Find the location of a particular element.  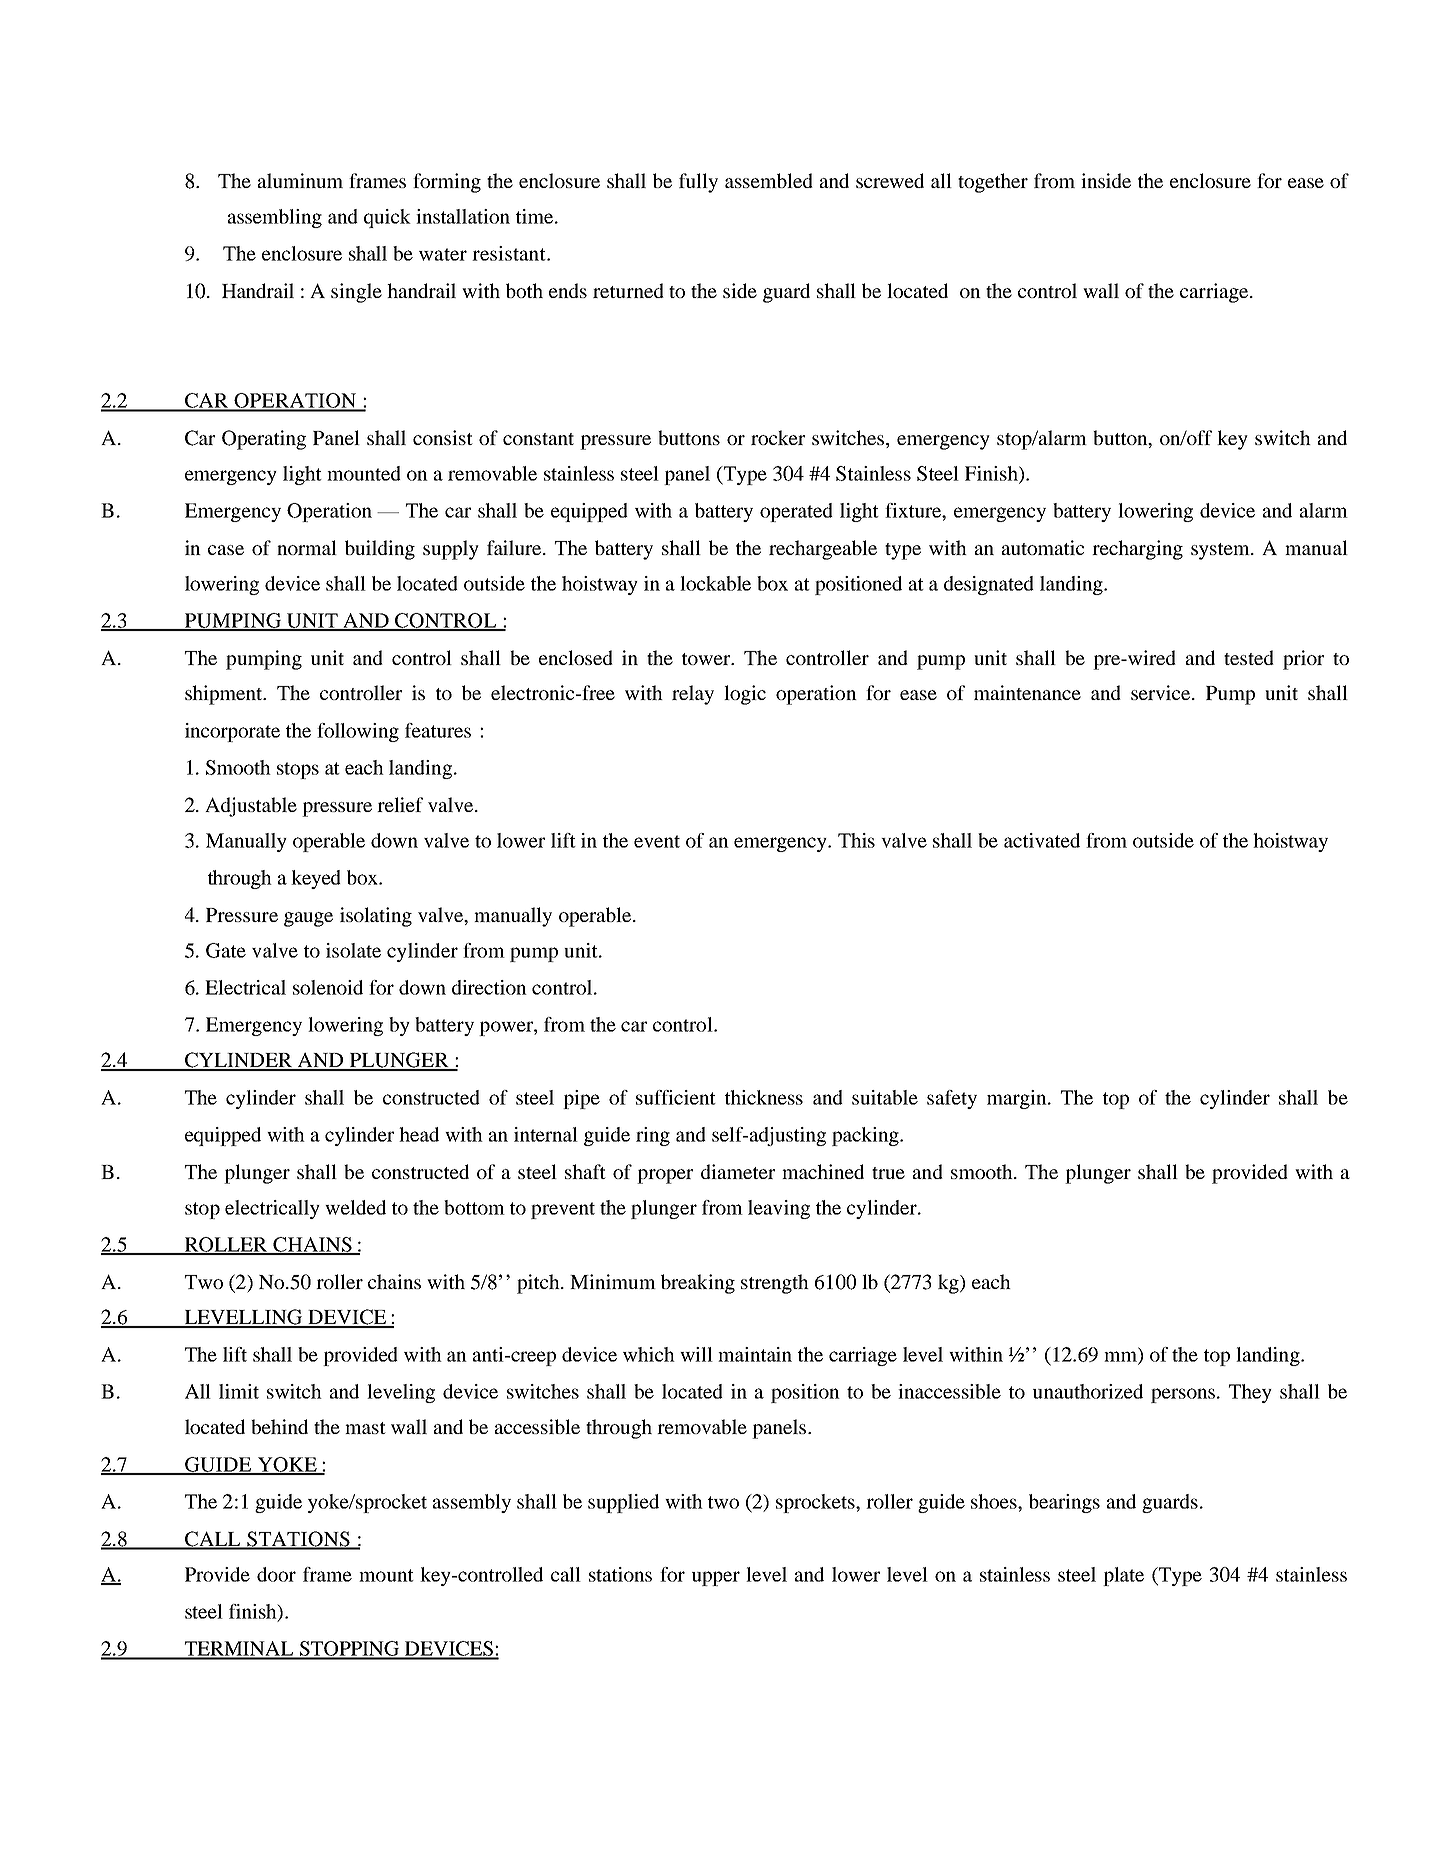

door is located at coordinates (276, 1574).
